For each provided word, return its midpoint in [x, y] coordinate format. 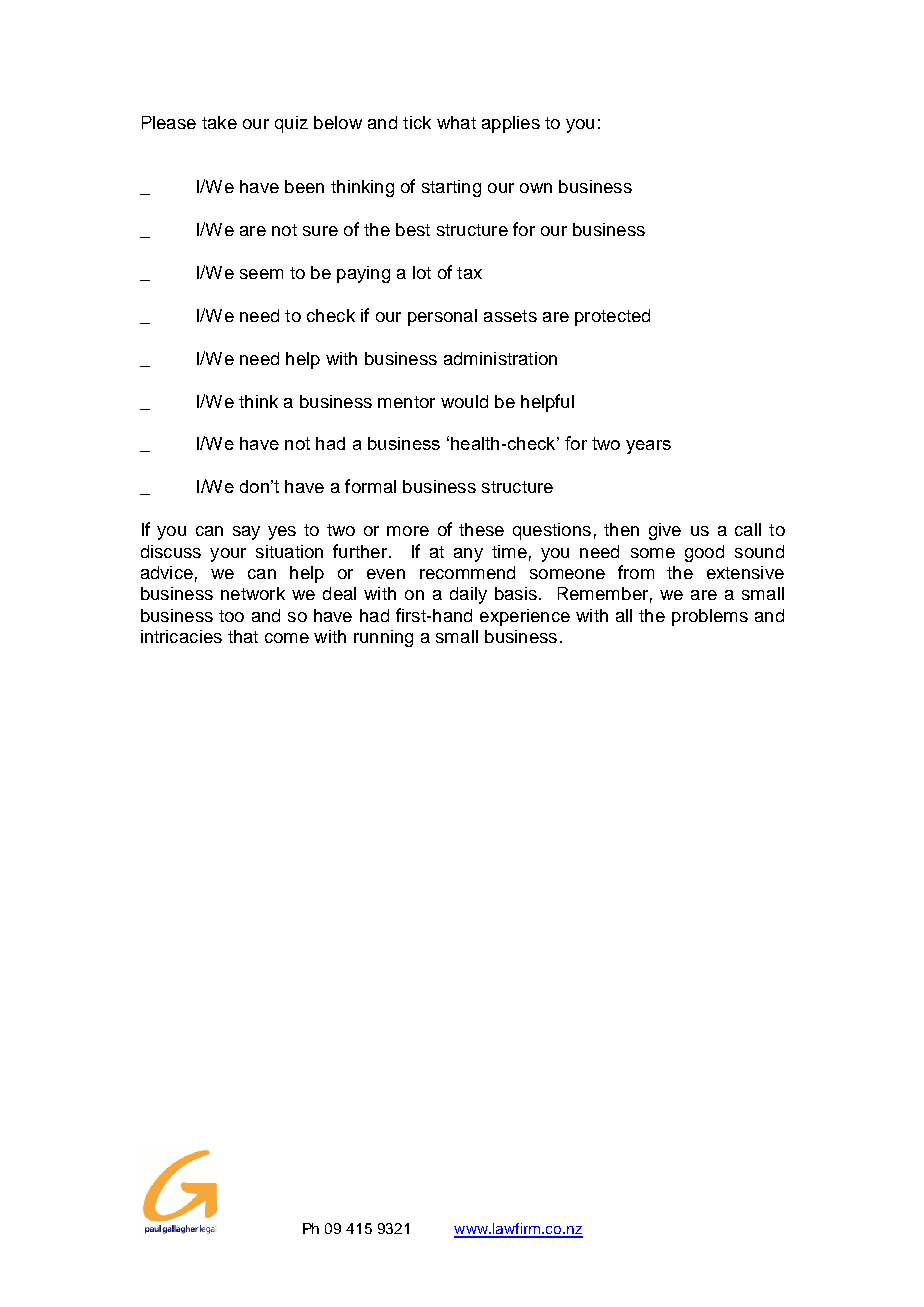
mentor [406, 402]
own [536, 188]
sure [320, 231]
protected [612, 317]
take [219, 122]
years [648, 447]
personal [442, 317]
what [456, 122]
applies [511, 124]
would [464, 401]
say [246, 533]
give [665, 531]
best [413, 229]
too [231, 616]
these [481, 529]
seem [261, 274]
